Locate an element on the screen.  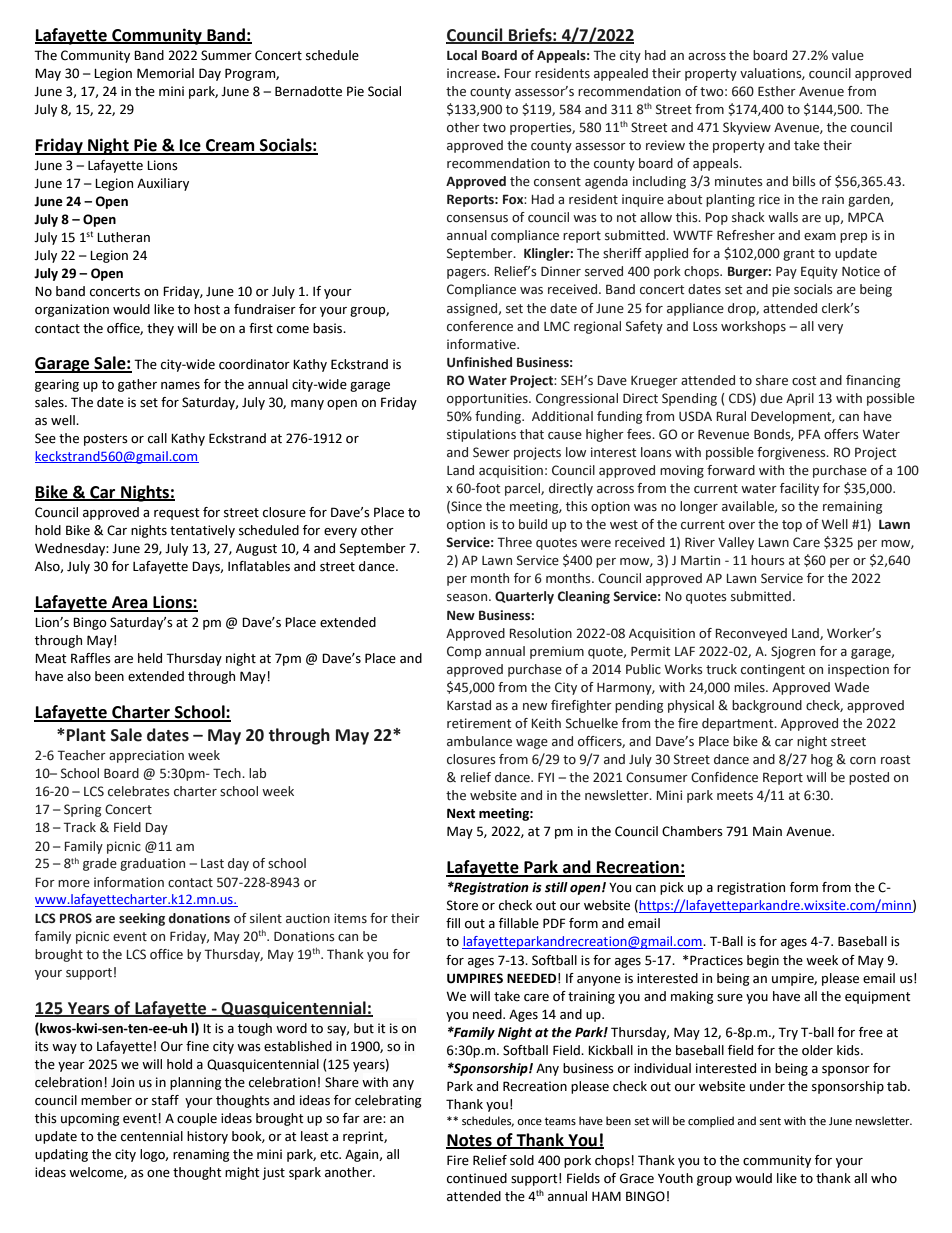
Sjogren is located at coordinates (793, 652).
